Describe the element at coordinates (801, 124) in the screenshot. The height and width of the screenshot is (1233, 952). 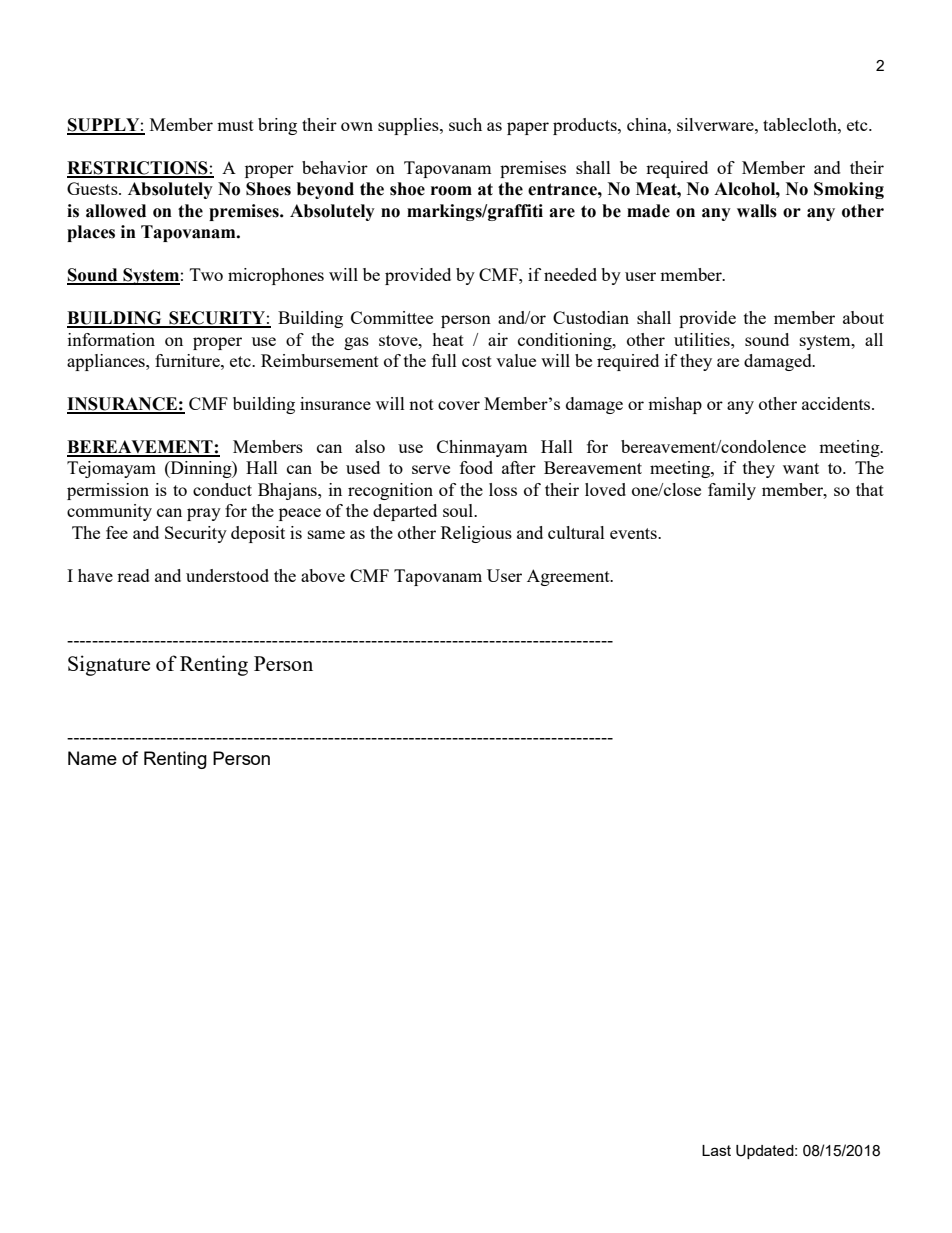
I see `tablecloth` at that location.
